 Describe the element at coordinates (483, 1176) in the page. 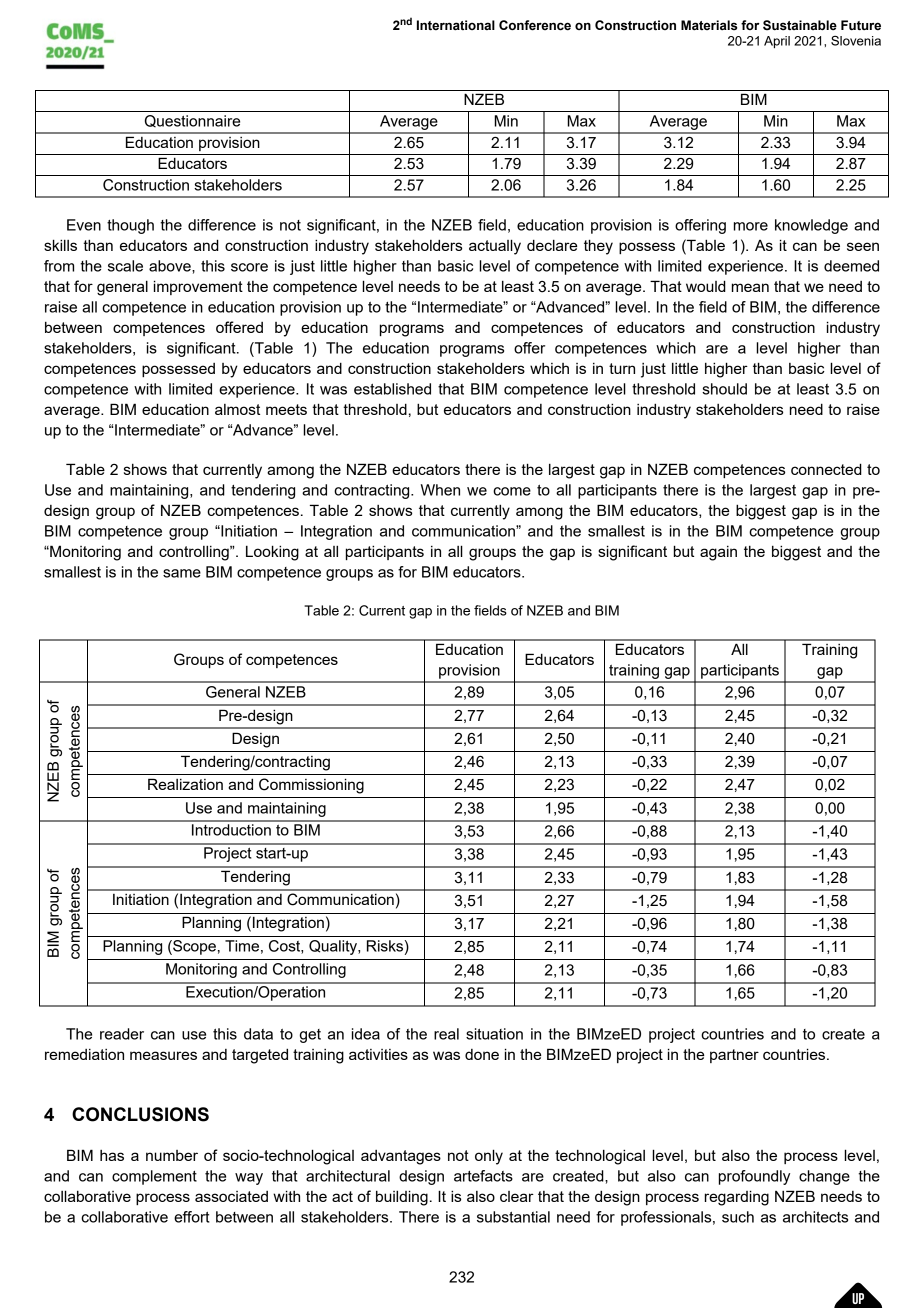

I see `artefacts` at that location.
